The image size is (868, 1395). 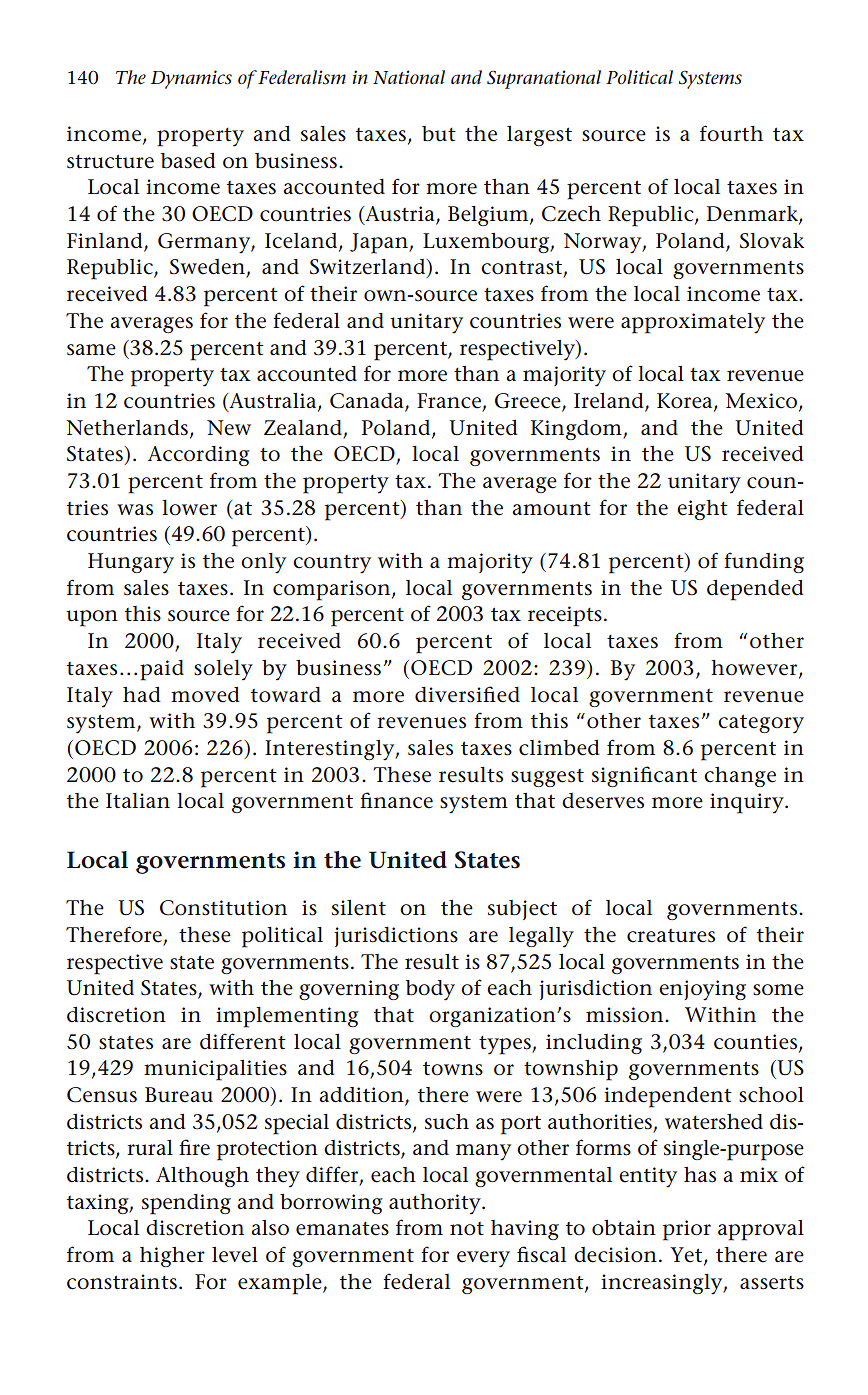 What do you see at coordinates (450, 402) in the screenshot?
I see `France` at bounding box center [450, 402].
